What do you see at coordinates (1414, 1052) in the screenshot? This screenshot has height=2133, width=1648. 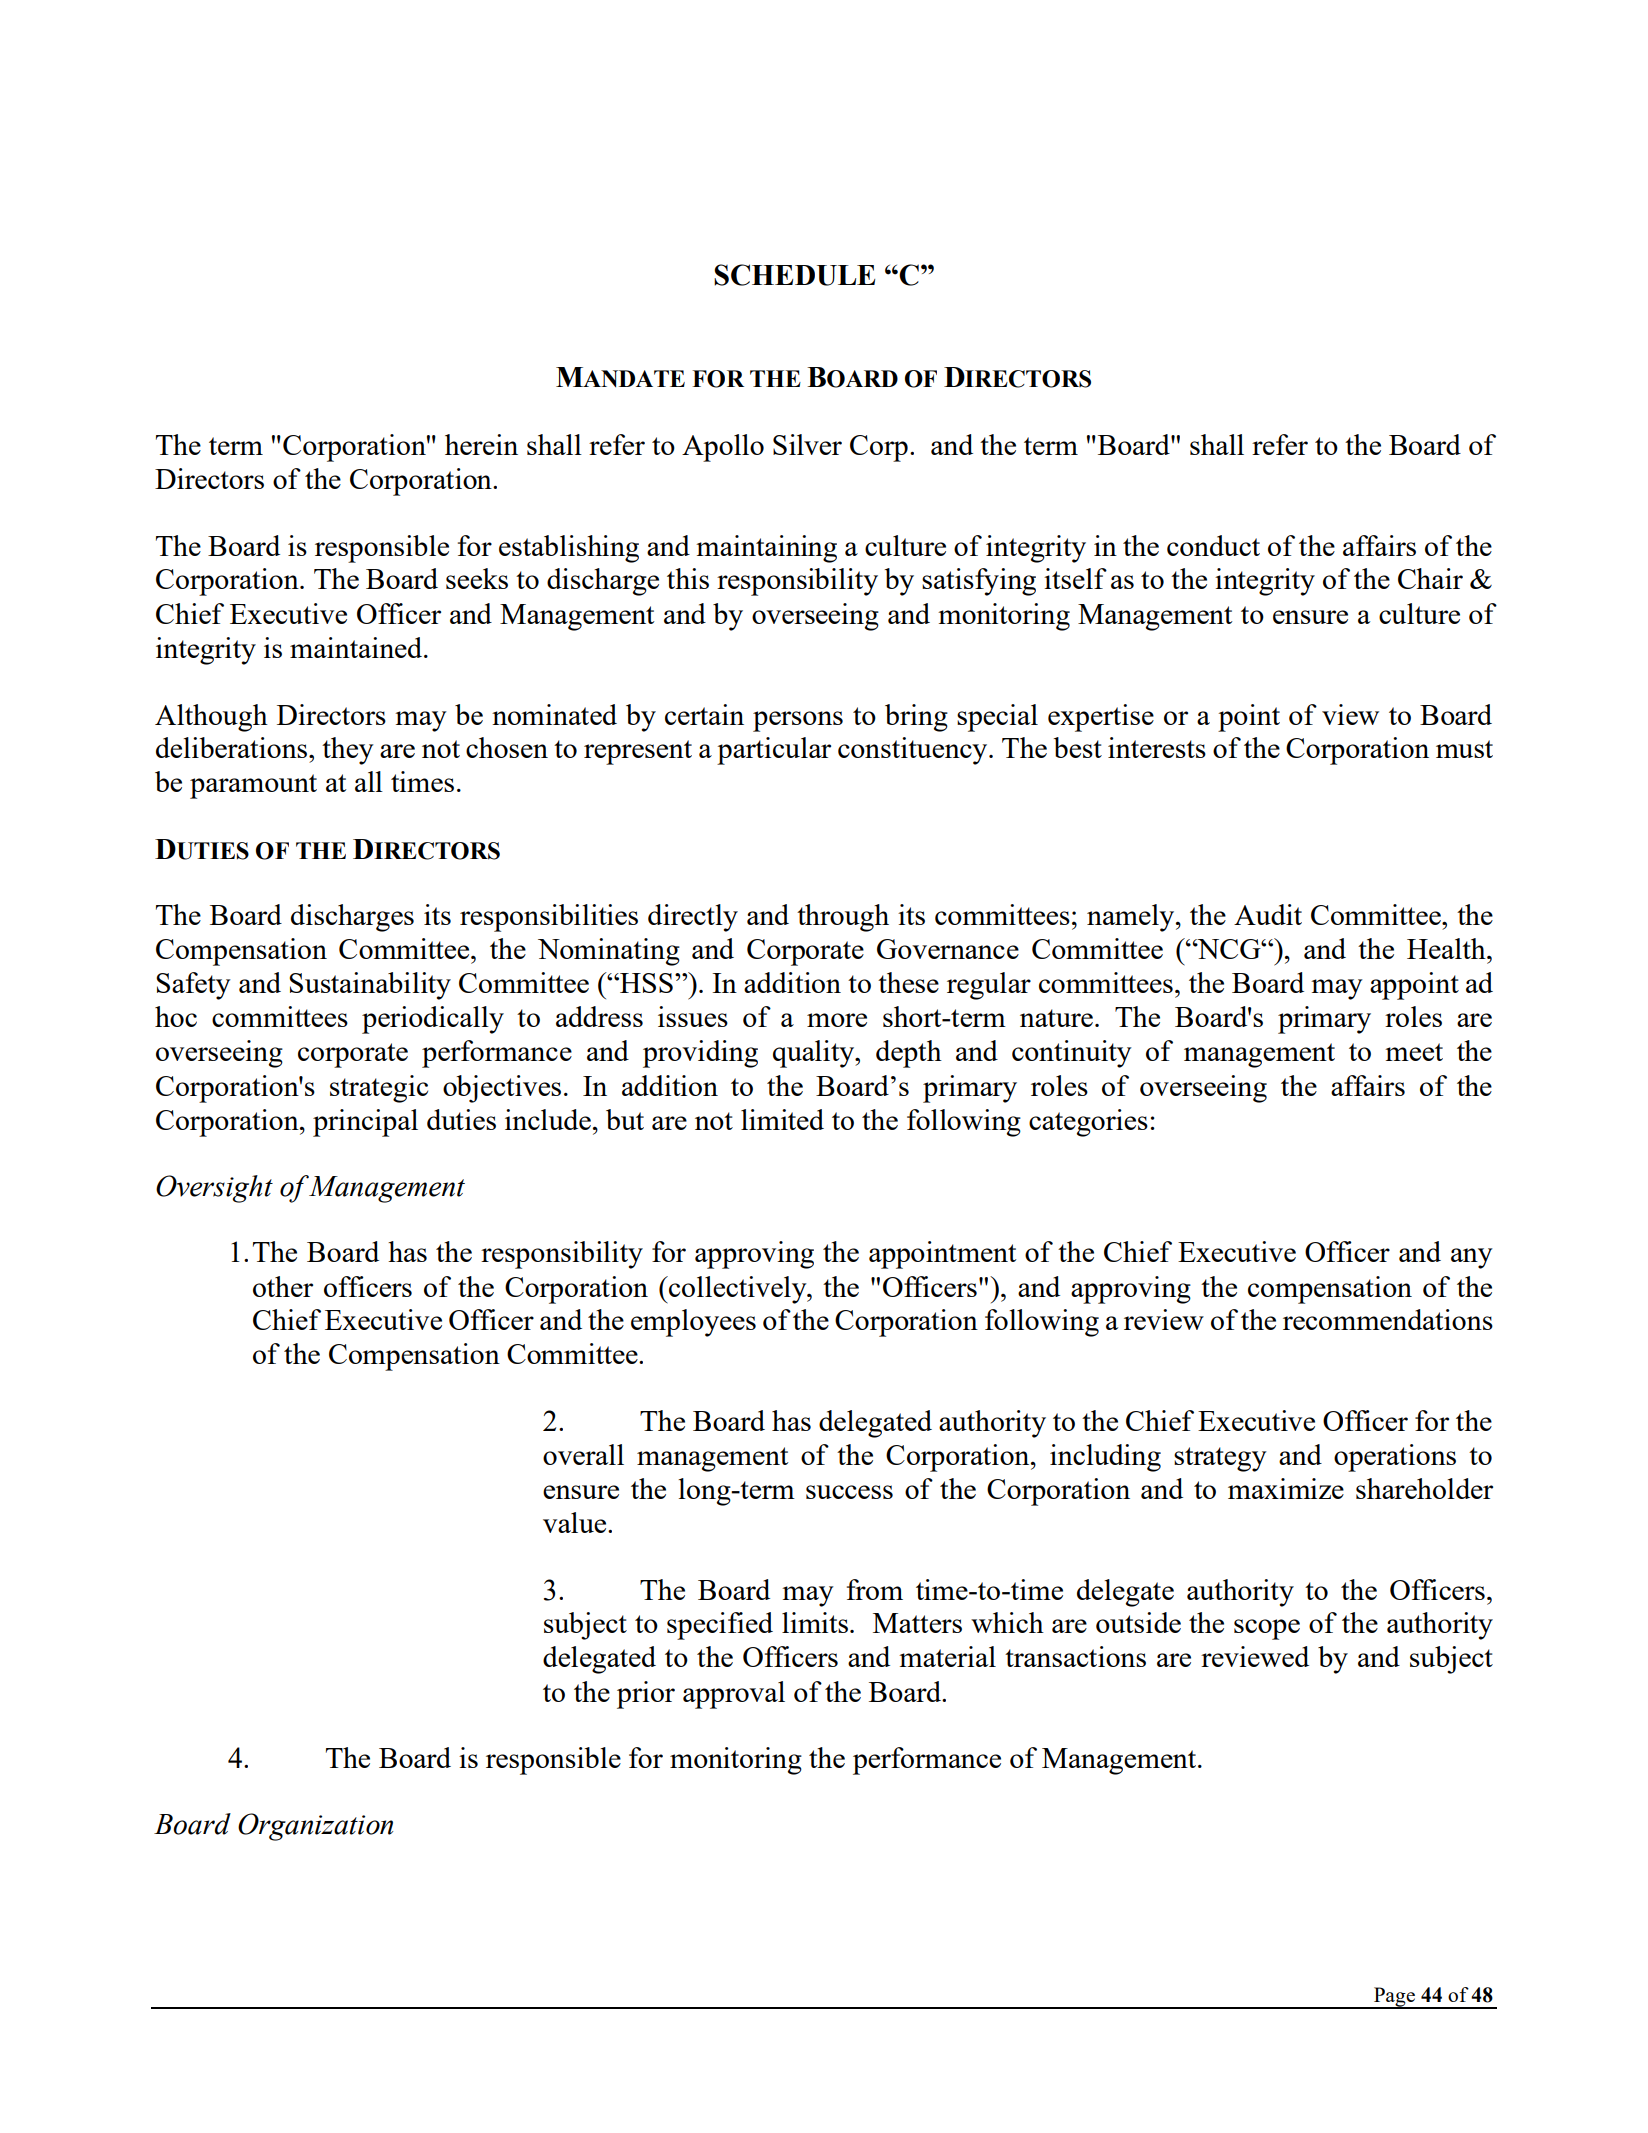 I see `meet` at bounding box center [1414, 1052].
